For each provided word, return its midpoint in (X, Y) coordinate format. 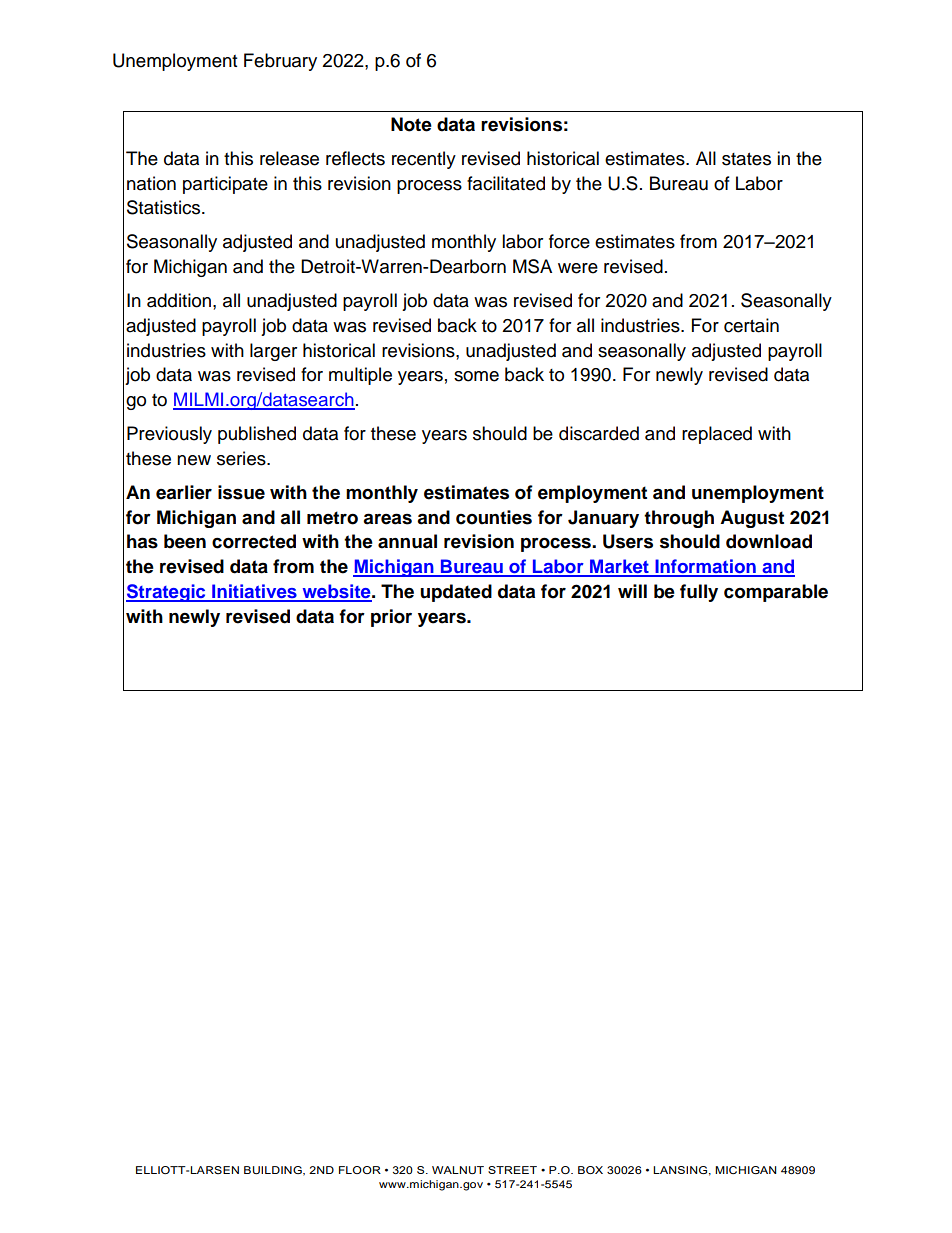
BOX (590, 1170)
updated (456, 593)
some (476, 376)
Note (411, 124)
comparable (776, 593)
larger (273, 352)
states (746, 159)
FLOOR (360, 1170)
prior (391, 618)
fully (699, 593)
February (280, 62)
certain (751, 325)
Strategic (167, 593)
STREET (512, 1170)
